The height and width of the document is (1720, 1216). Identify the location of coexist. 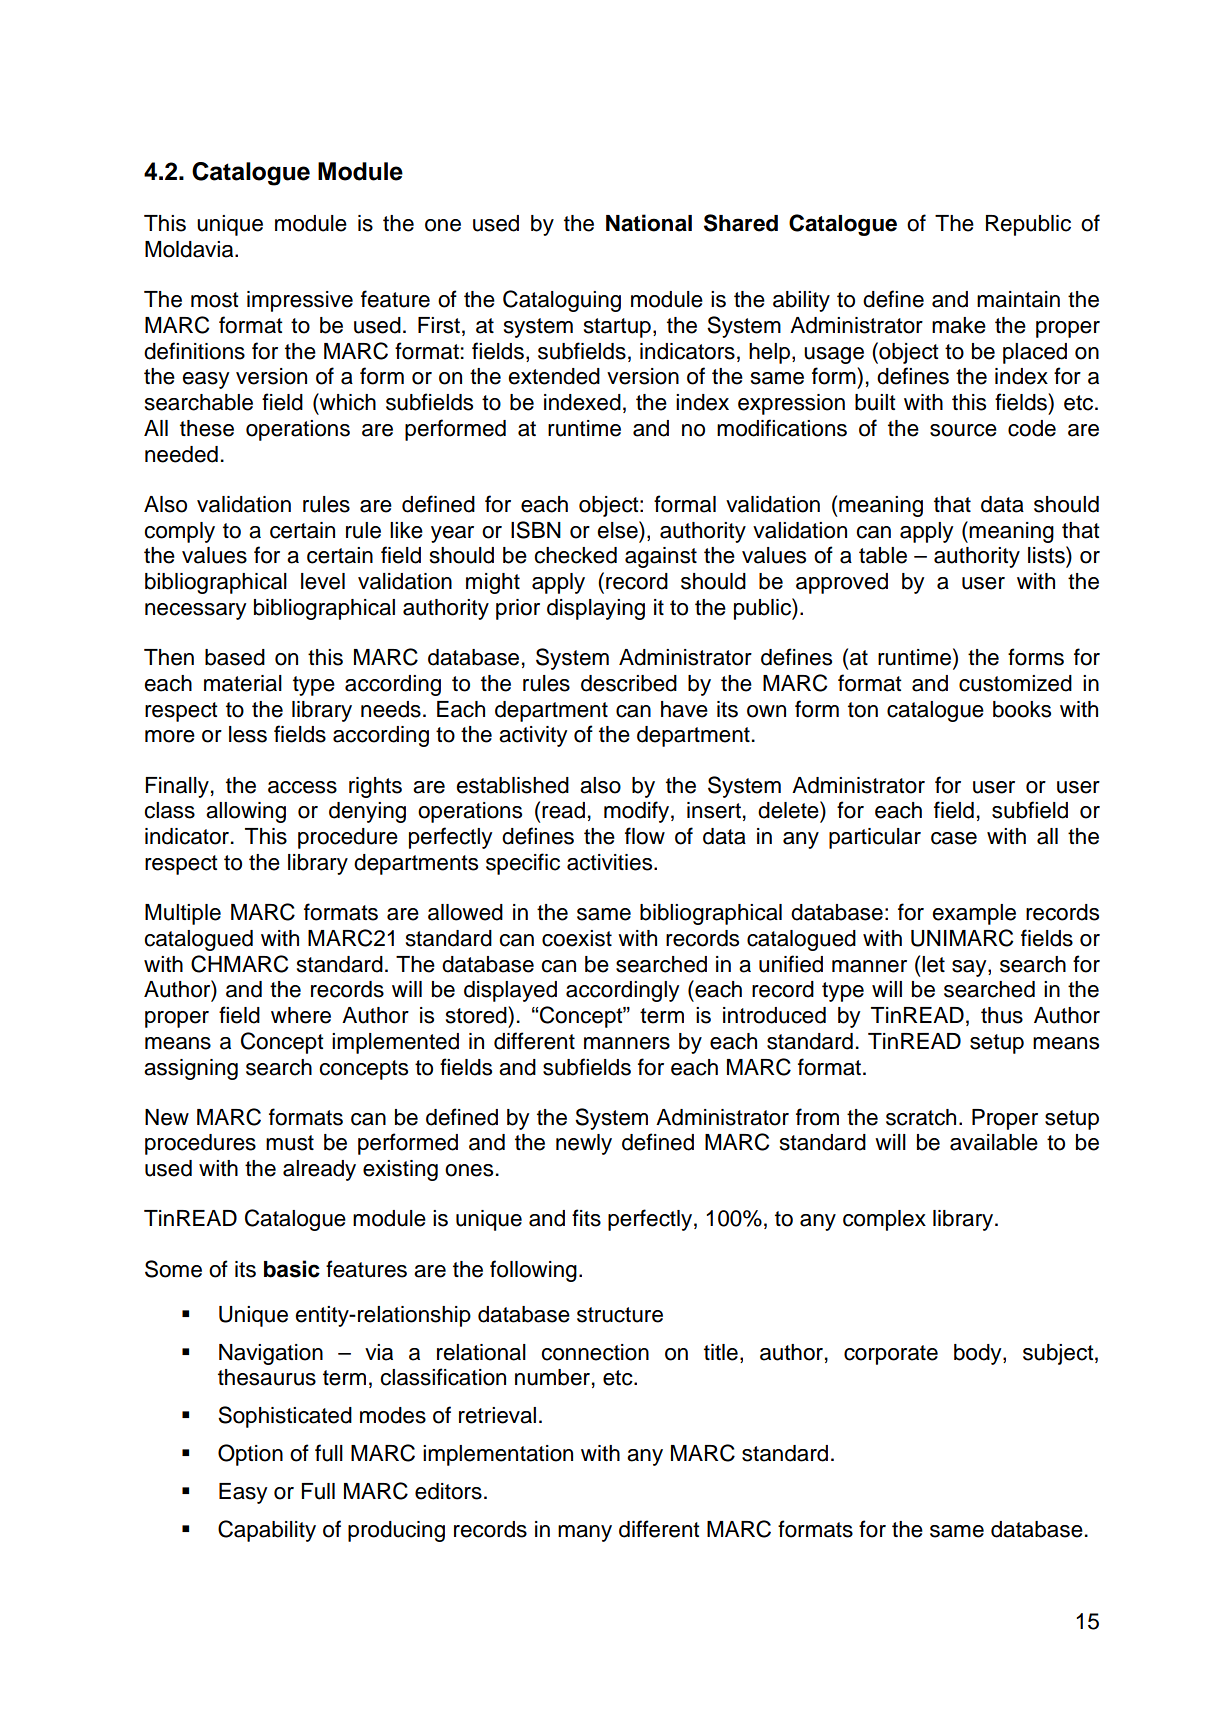
(577, 938).
